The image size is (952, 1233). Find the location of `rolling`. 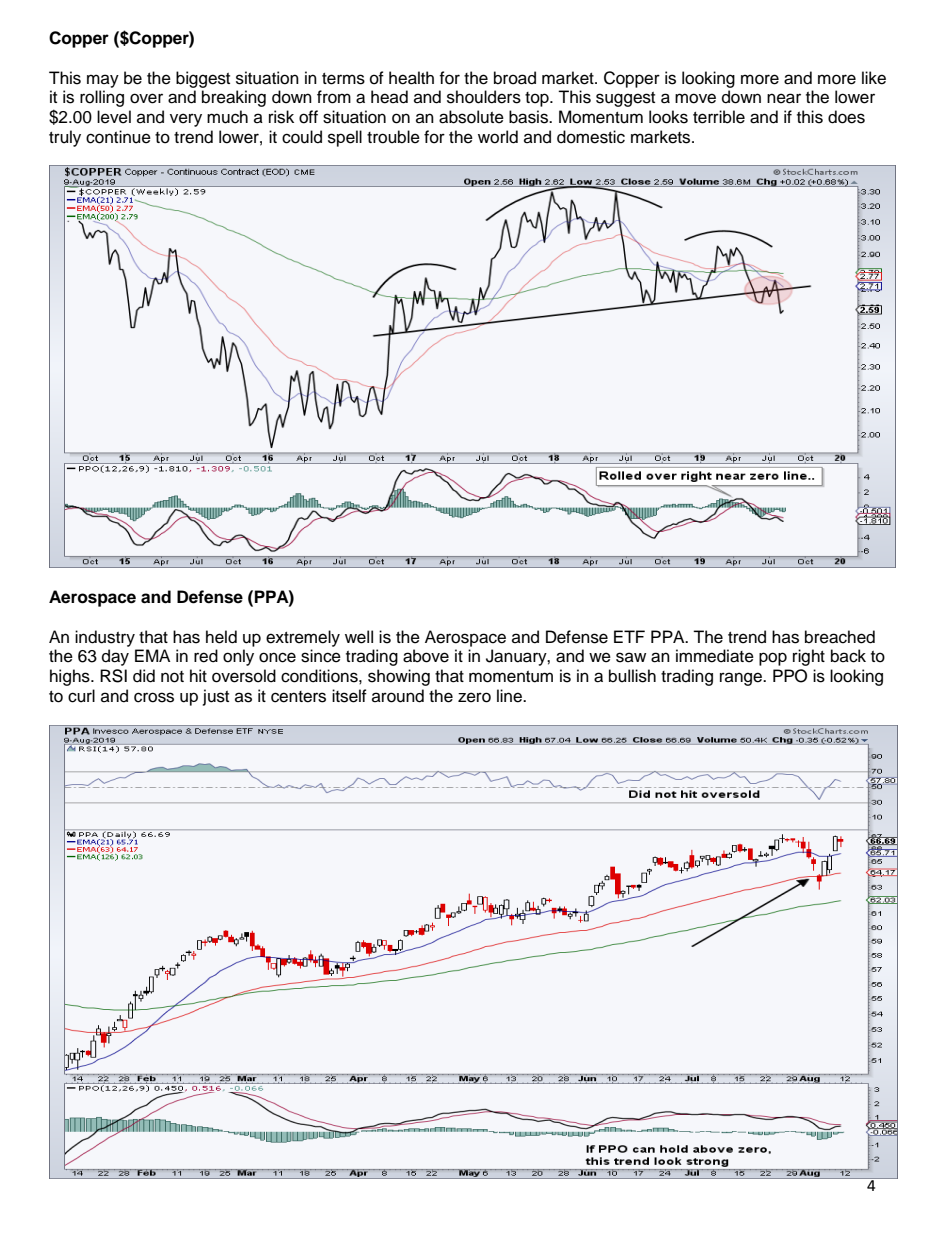

rolling is located at coordinates (102, 98).
